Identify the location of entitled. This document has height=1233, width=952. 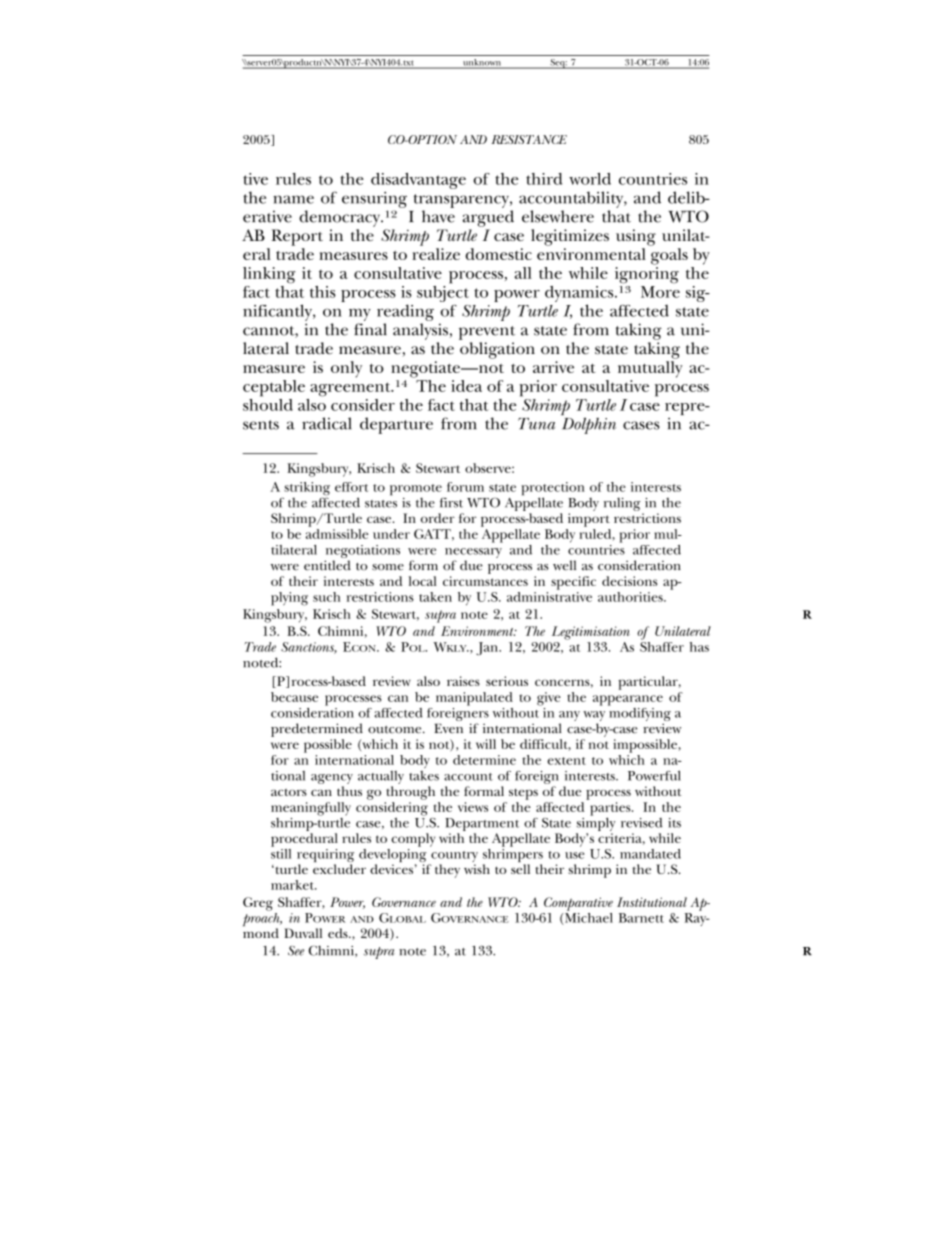
(327, 565).
